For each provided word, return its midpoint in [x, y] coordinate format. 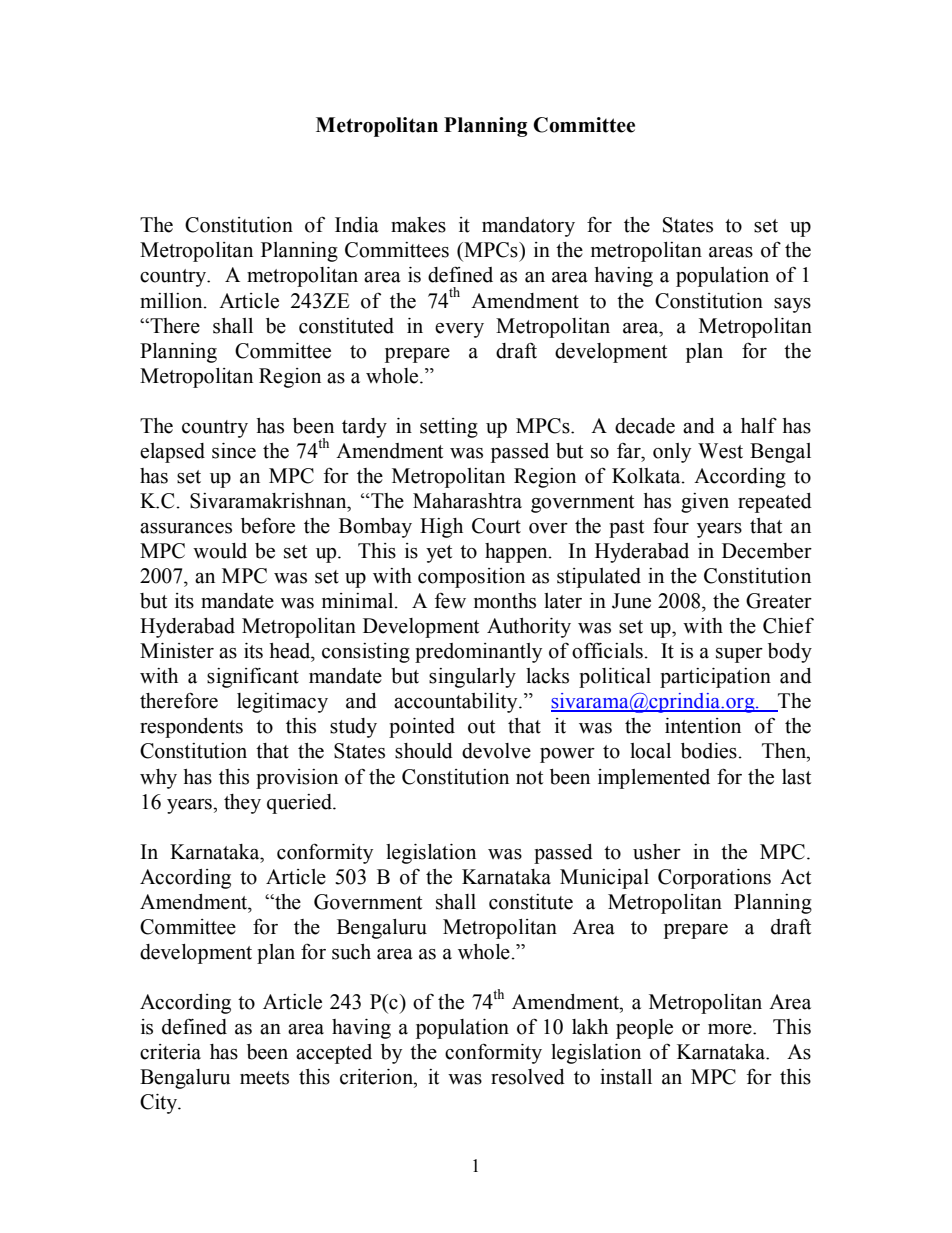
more [731, 1029]
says [792, 305]
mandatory [528, 227]
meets [264, 1078]
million [172, 301]
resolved [528, 1077]
